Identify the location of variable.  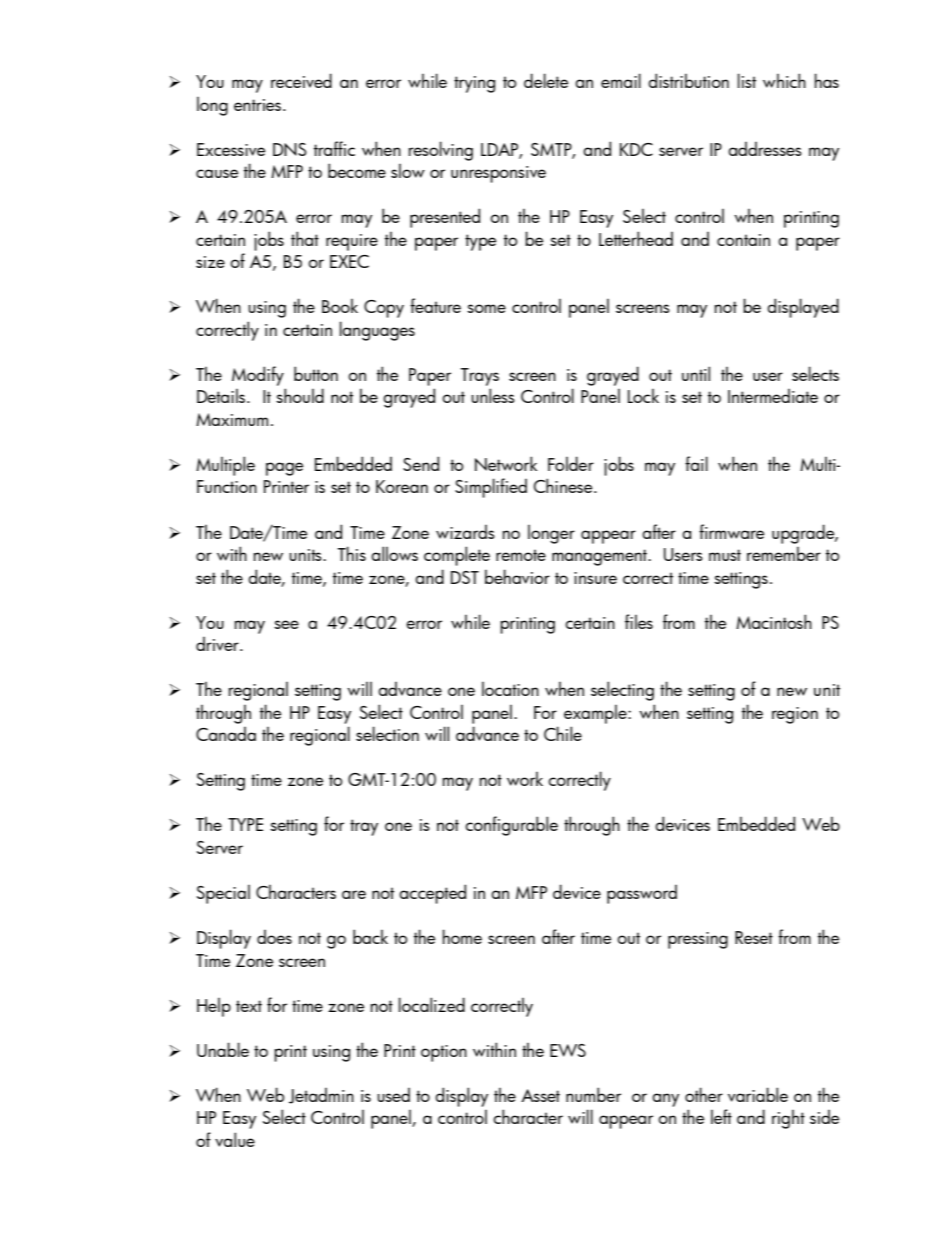
(758, 1094).
